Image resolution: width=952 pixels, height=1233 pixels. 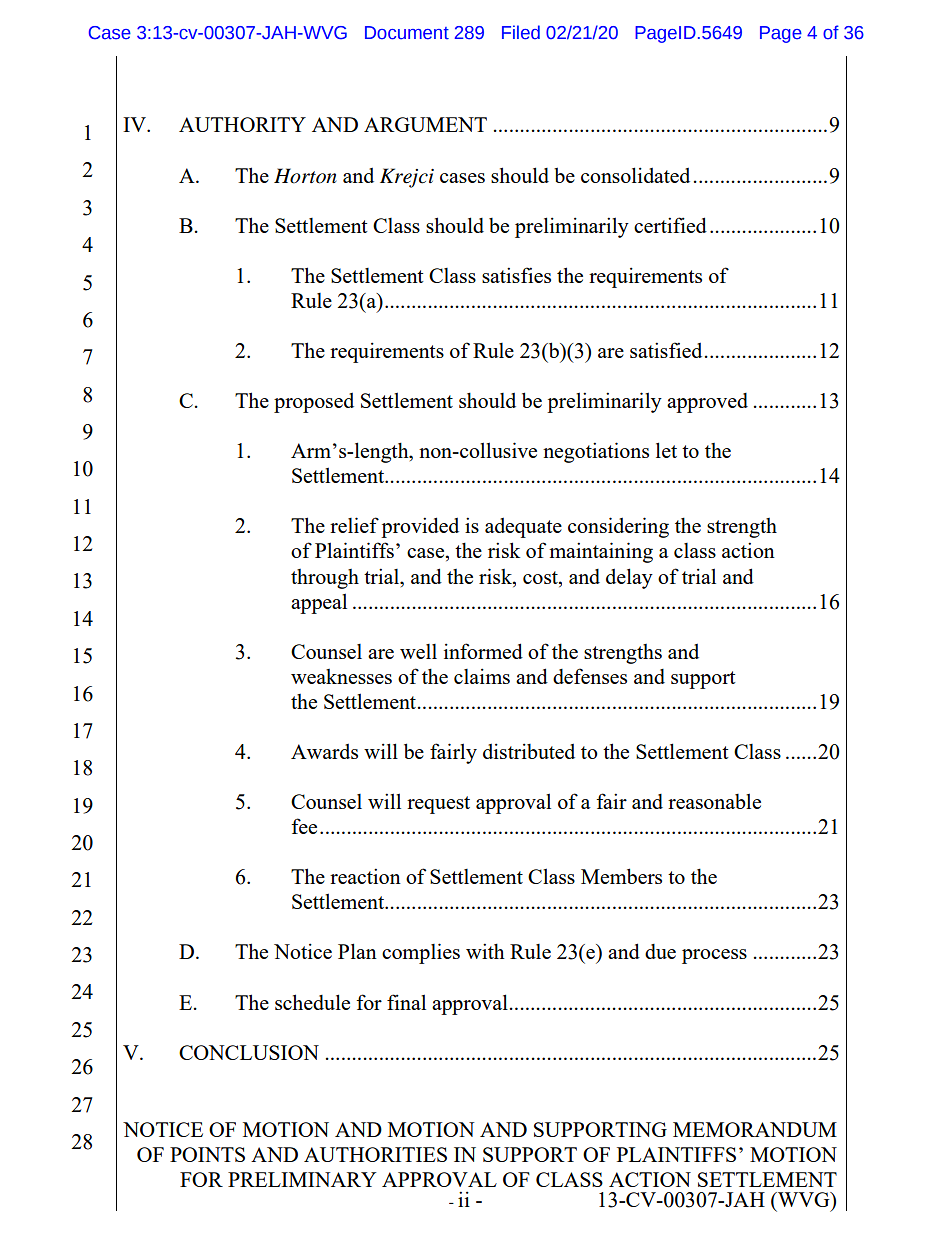 What do you see at coordinates (304, 826) in the image?
I see `fee` at bounding box center [304, 826].
